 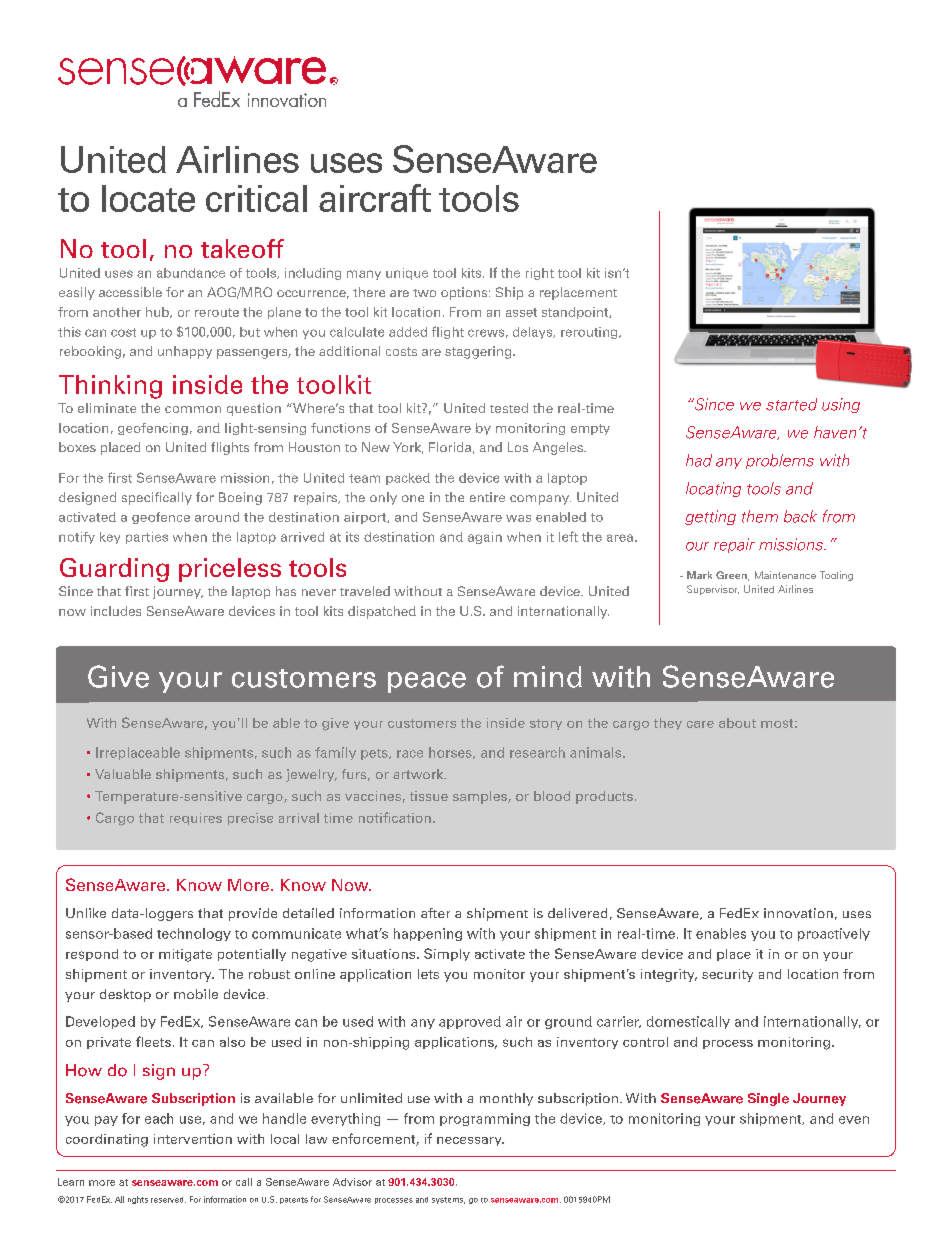 What do you see at coordinates (407, 274) in the screenshot?
I see `unique` at bounding box center [407, 274].
